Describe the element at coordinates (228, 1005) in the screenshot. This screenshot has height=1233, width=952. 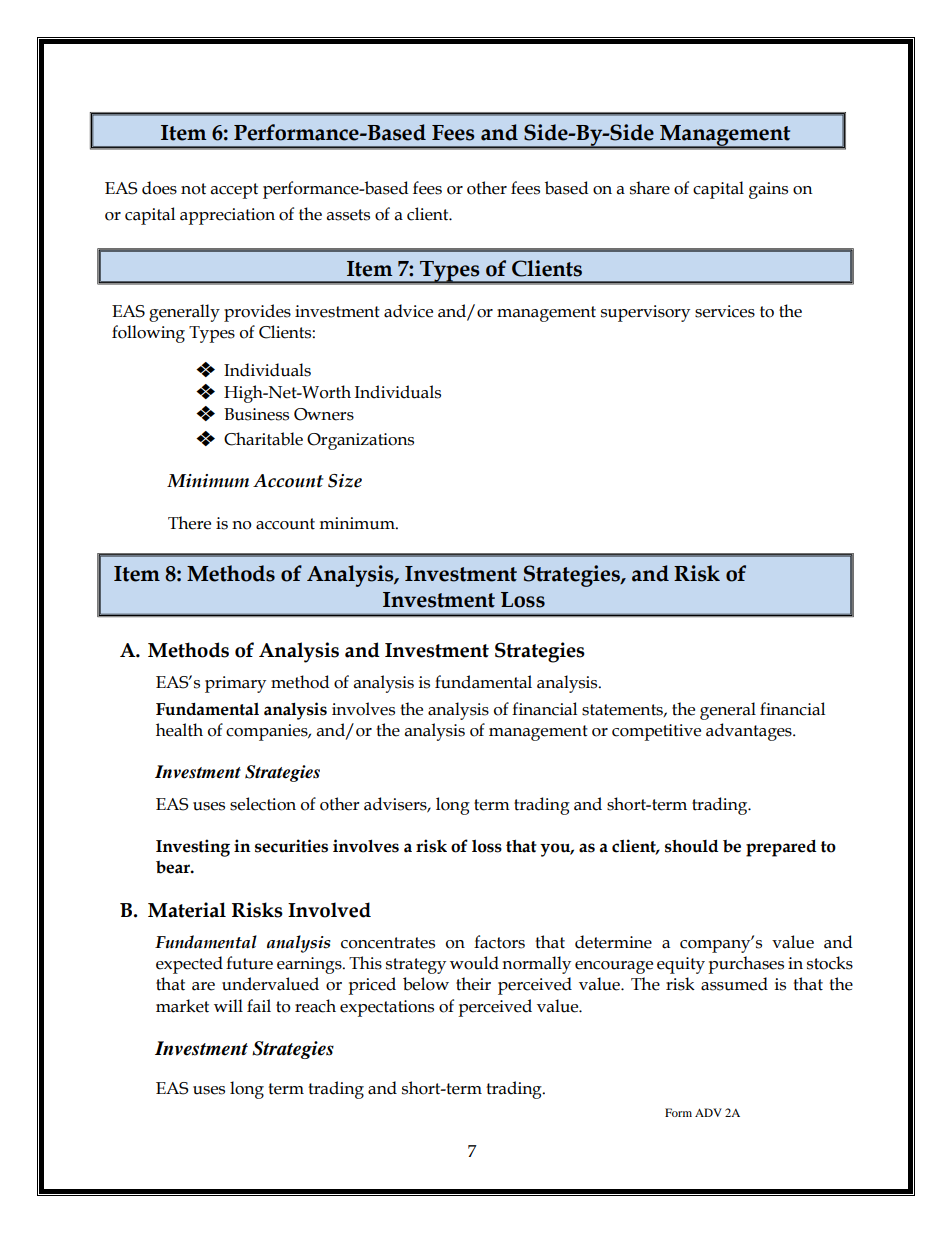
I see `will` at that location.
